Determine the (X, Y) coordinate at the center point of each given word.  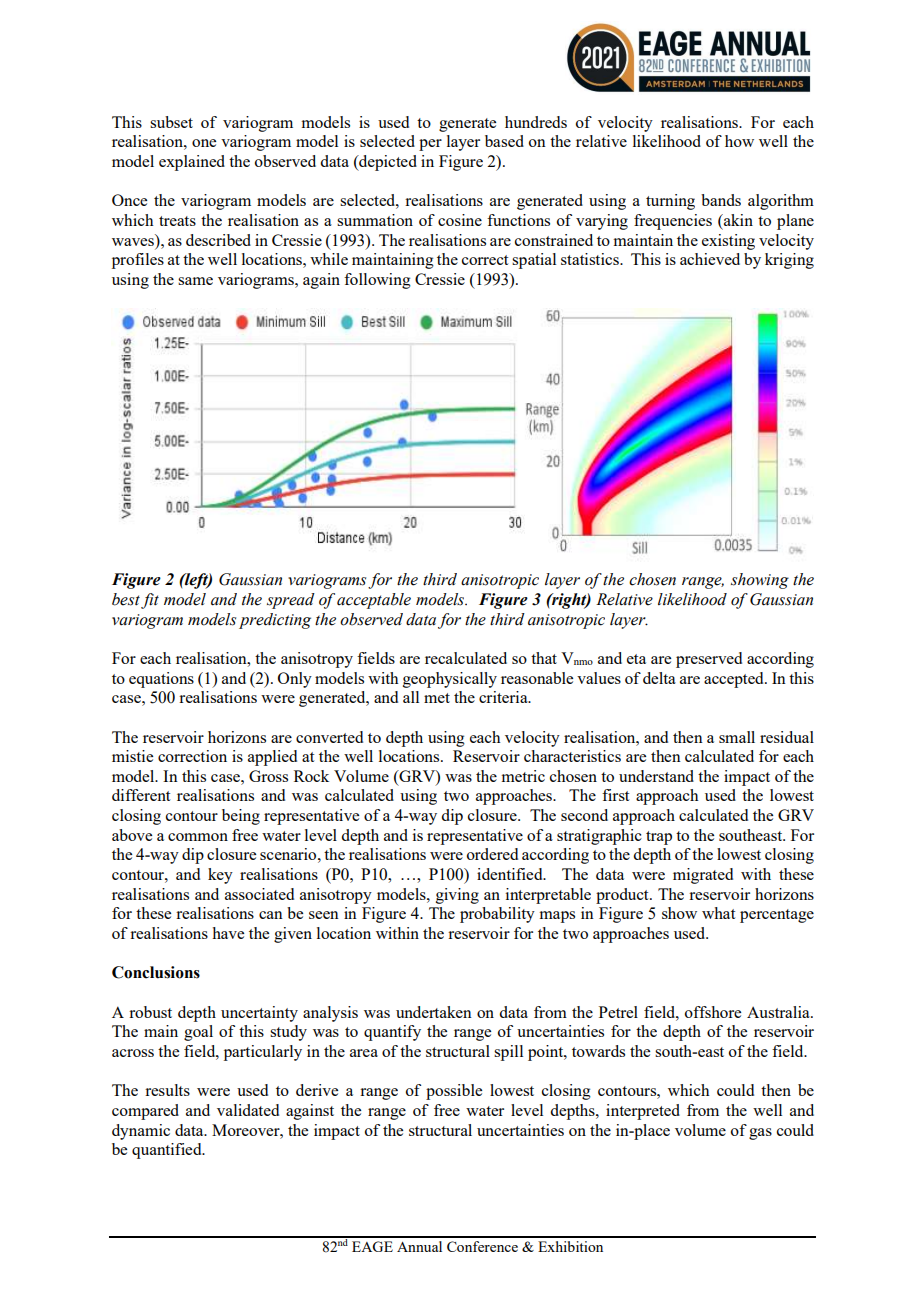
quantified (168, 1151)
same (195, 281)
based (504, 141)
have (228, 933)
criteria (504, 697)
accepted (735, 680)
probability (497, 915)
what (718, 913)
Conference (482, 1246)
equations (161, 680)
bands (721, 200)
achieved (710, 259)
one (204, 143)
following (377, 281)
